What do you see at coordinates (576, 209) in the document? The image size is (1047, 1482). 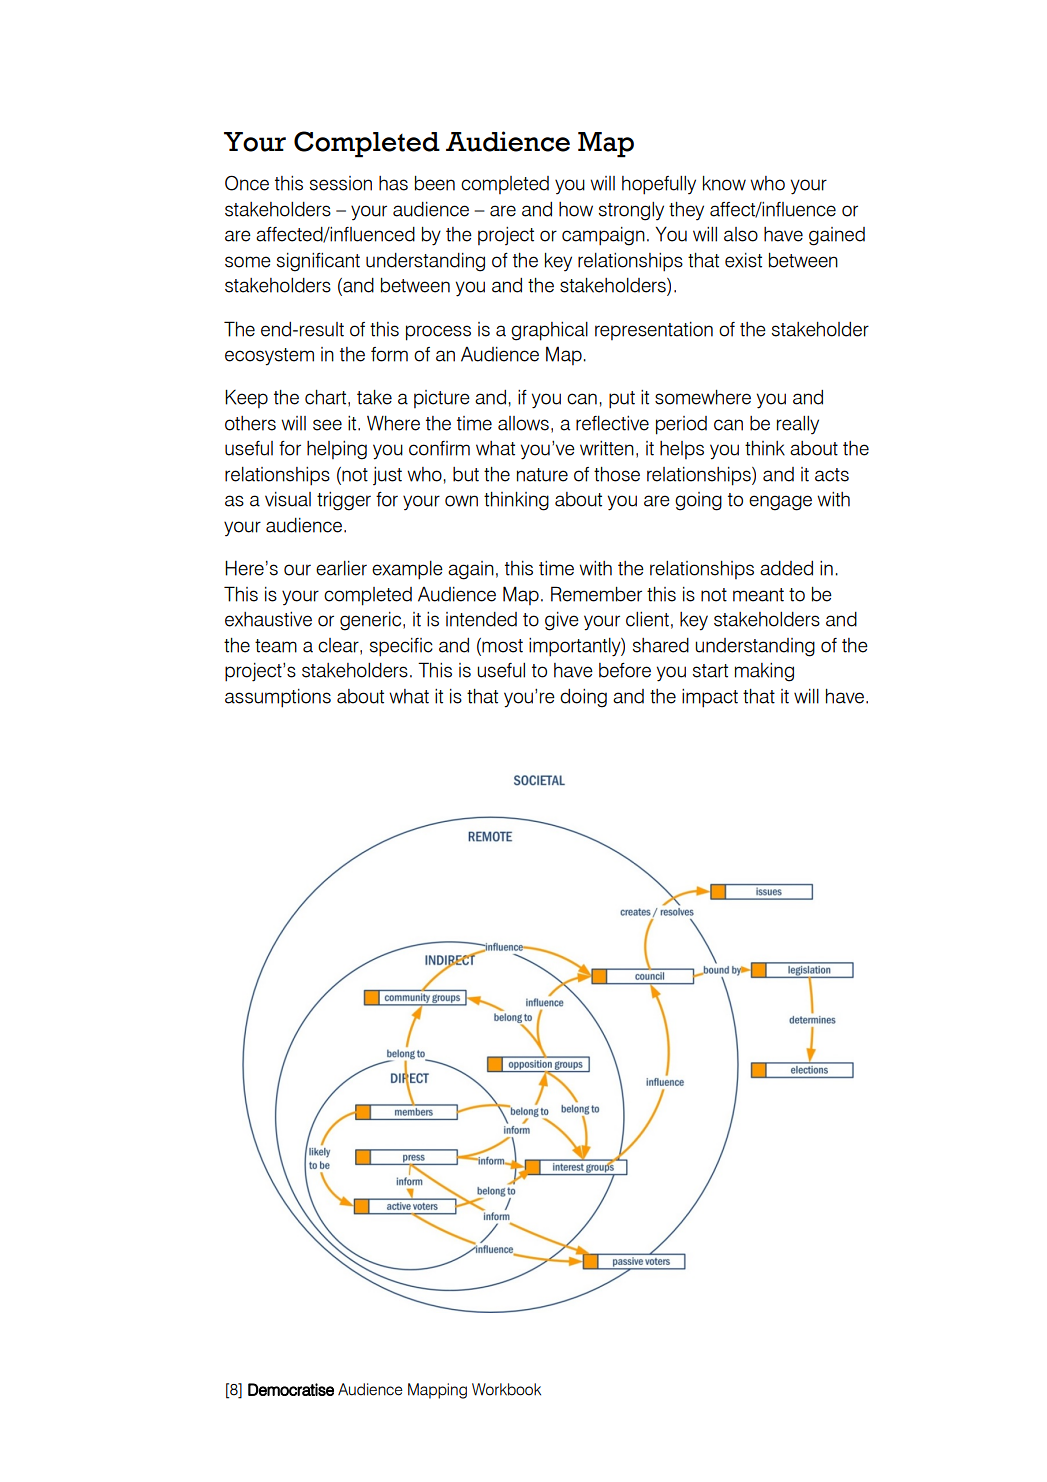 I see `how` at bounding box center [576, 209].
